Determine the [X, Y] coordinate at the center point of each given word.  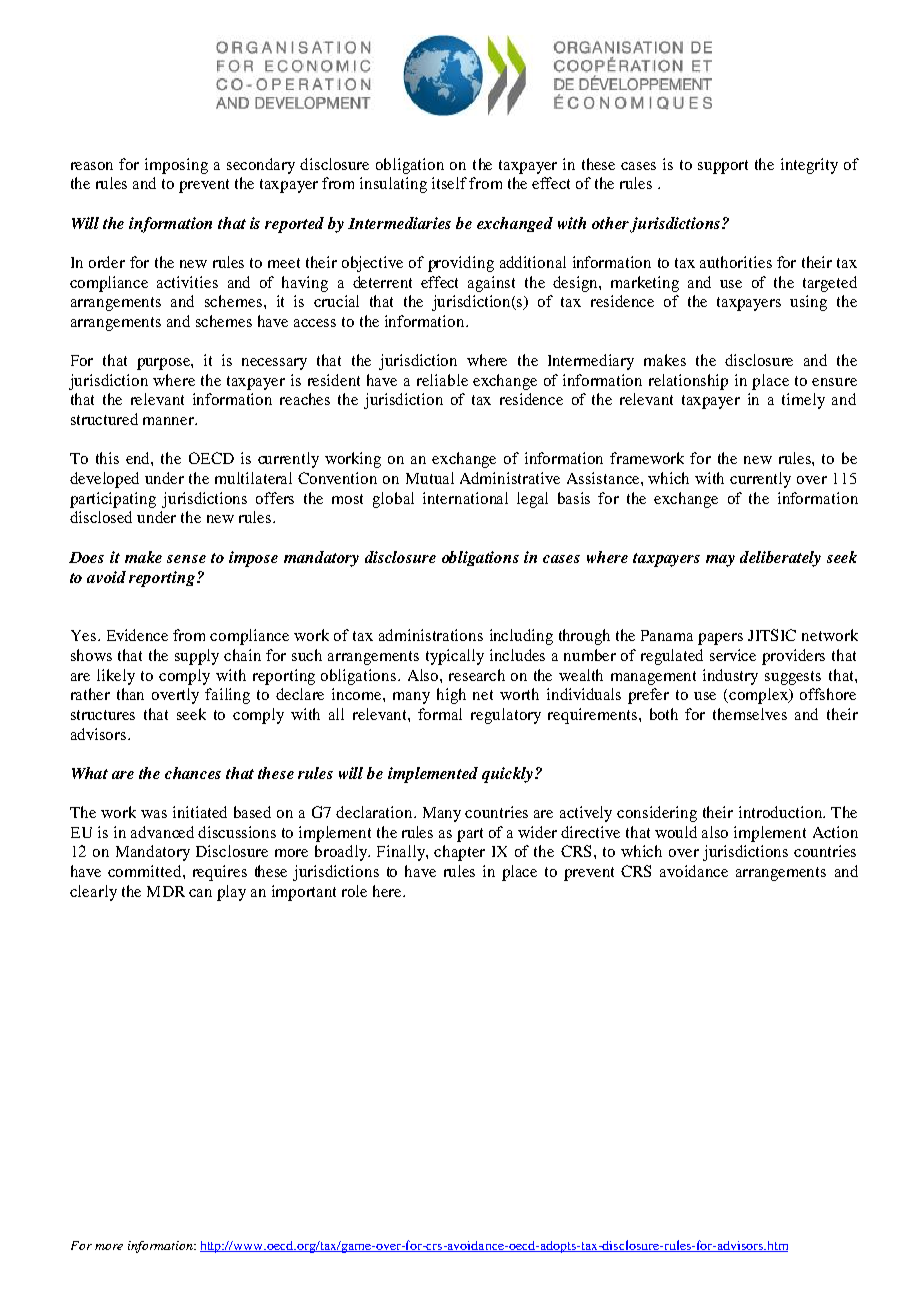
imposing [176, 166]
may [720, 561]
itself [449, 183]
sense [186, 559]
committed [146, 871]
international [465, 498]
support [723, 167]
